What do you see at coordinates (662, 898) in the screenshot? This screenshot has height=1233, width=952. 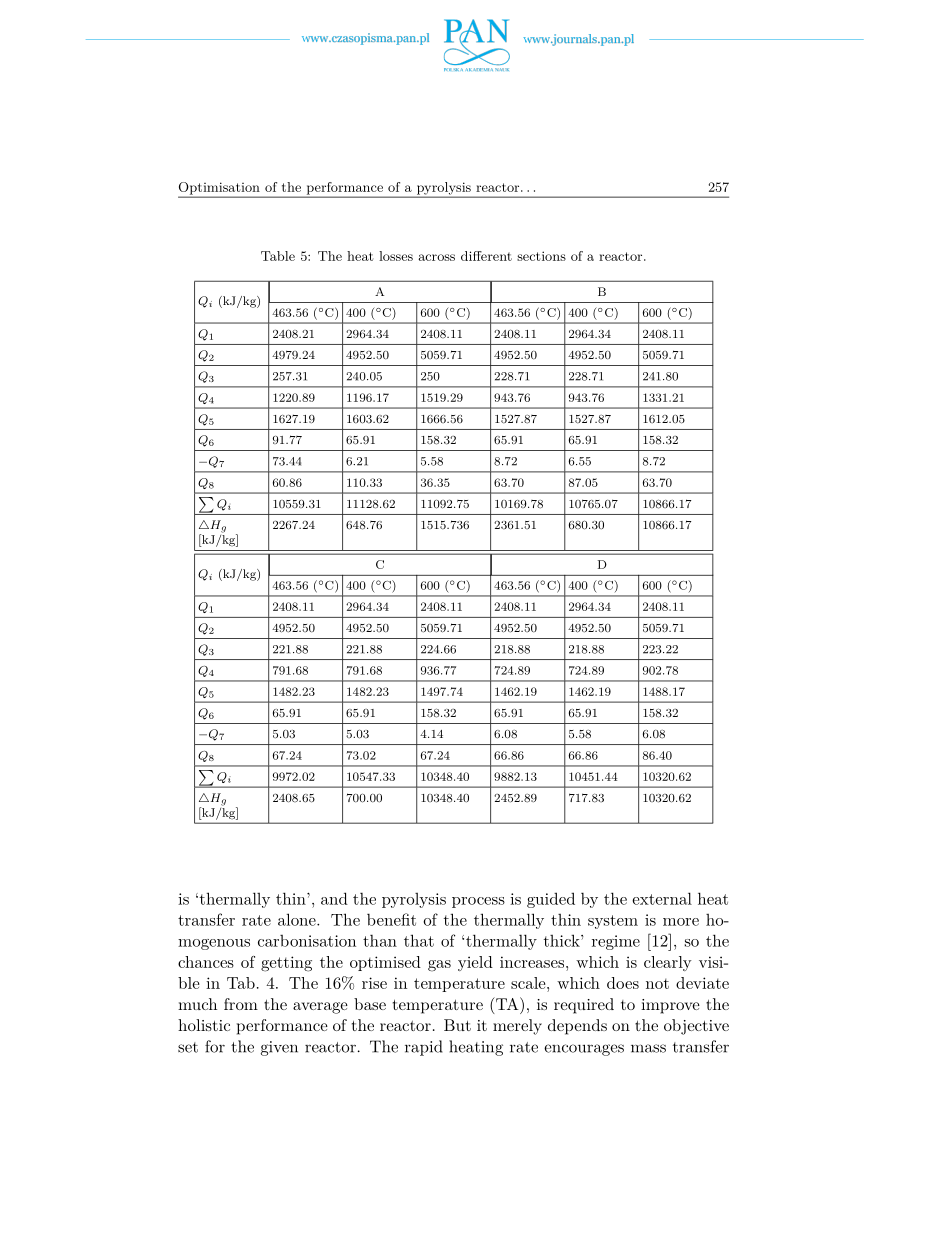 I see `external` at bounding box center [662, 898].
